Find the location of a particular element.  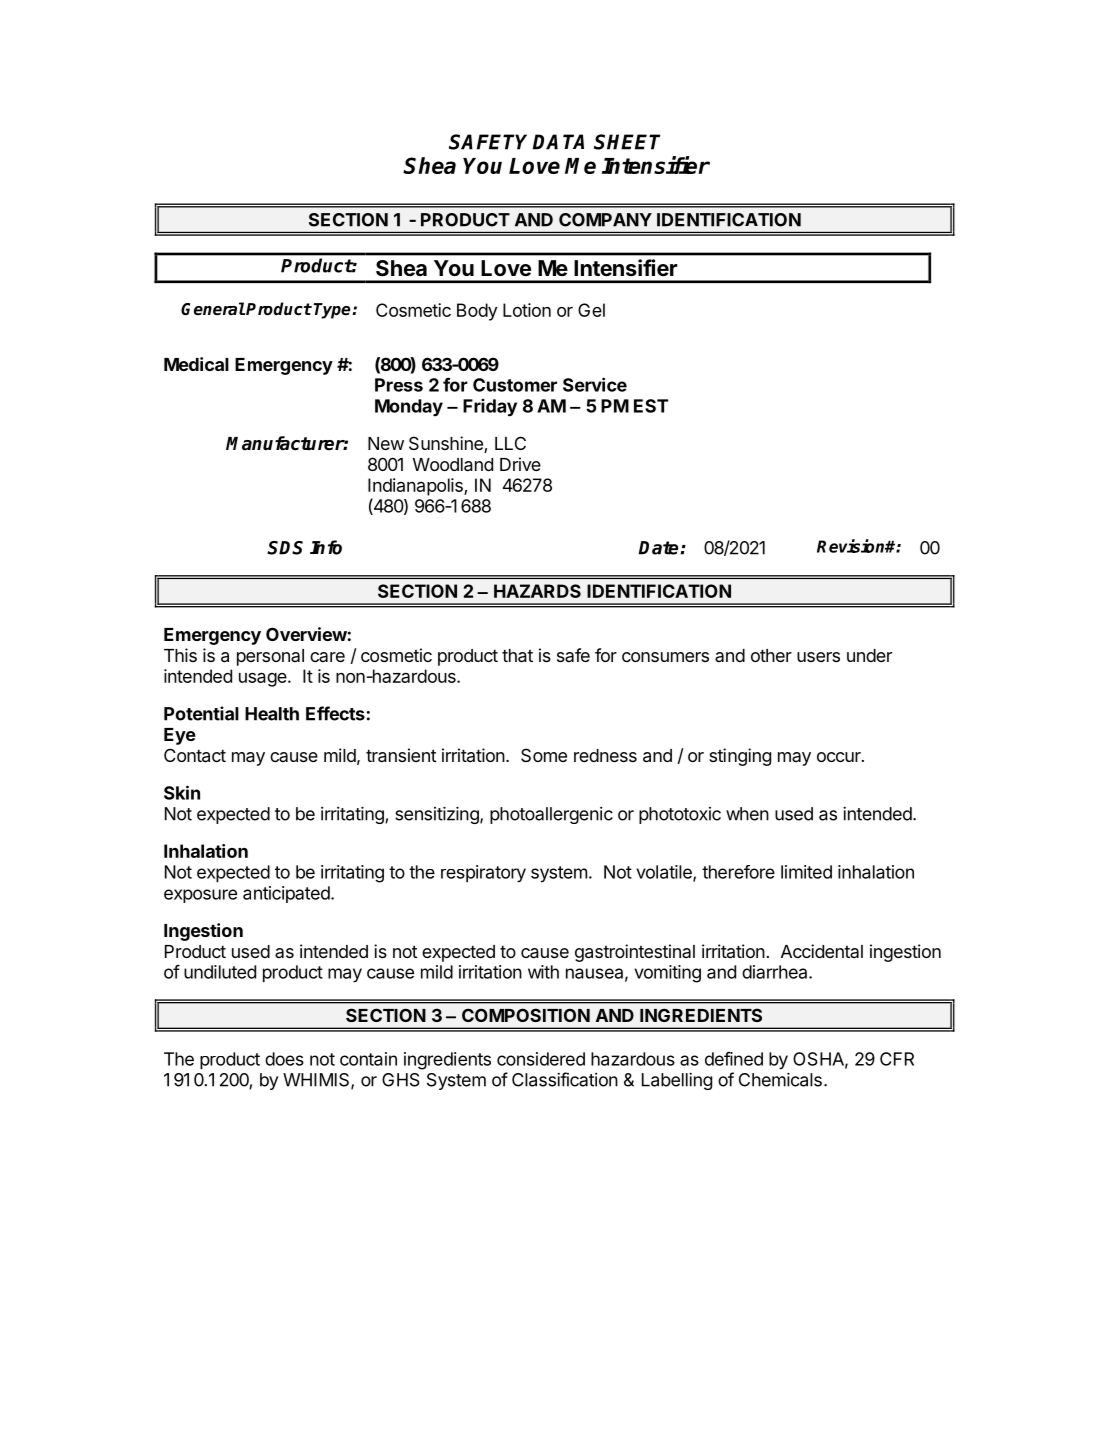

considered is located at coordinates (541, 1059).
